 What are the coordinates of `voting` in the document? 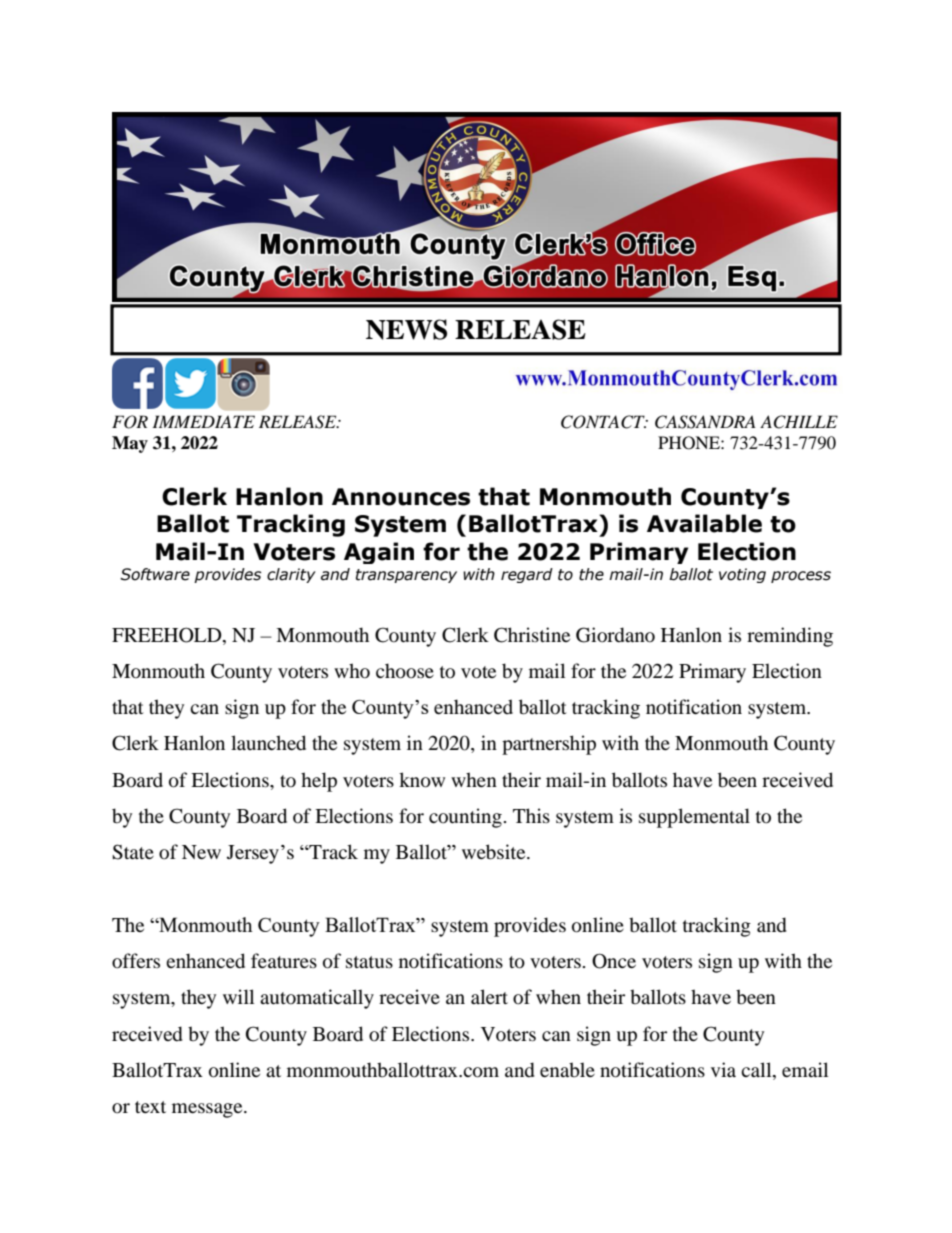 It's located at (742, 575).
